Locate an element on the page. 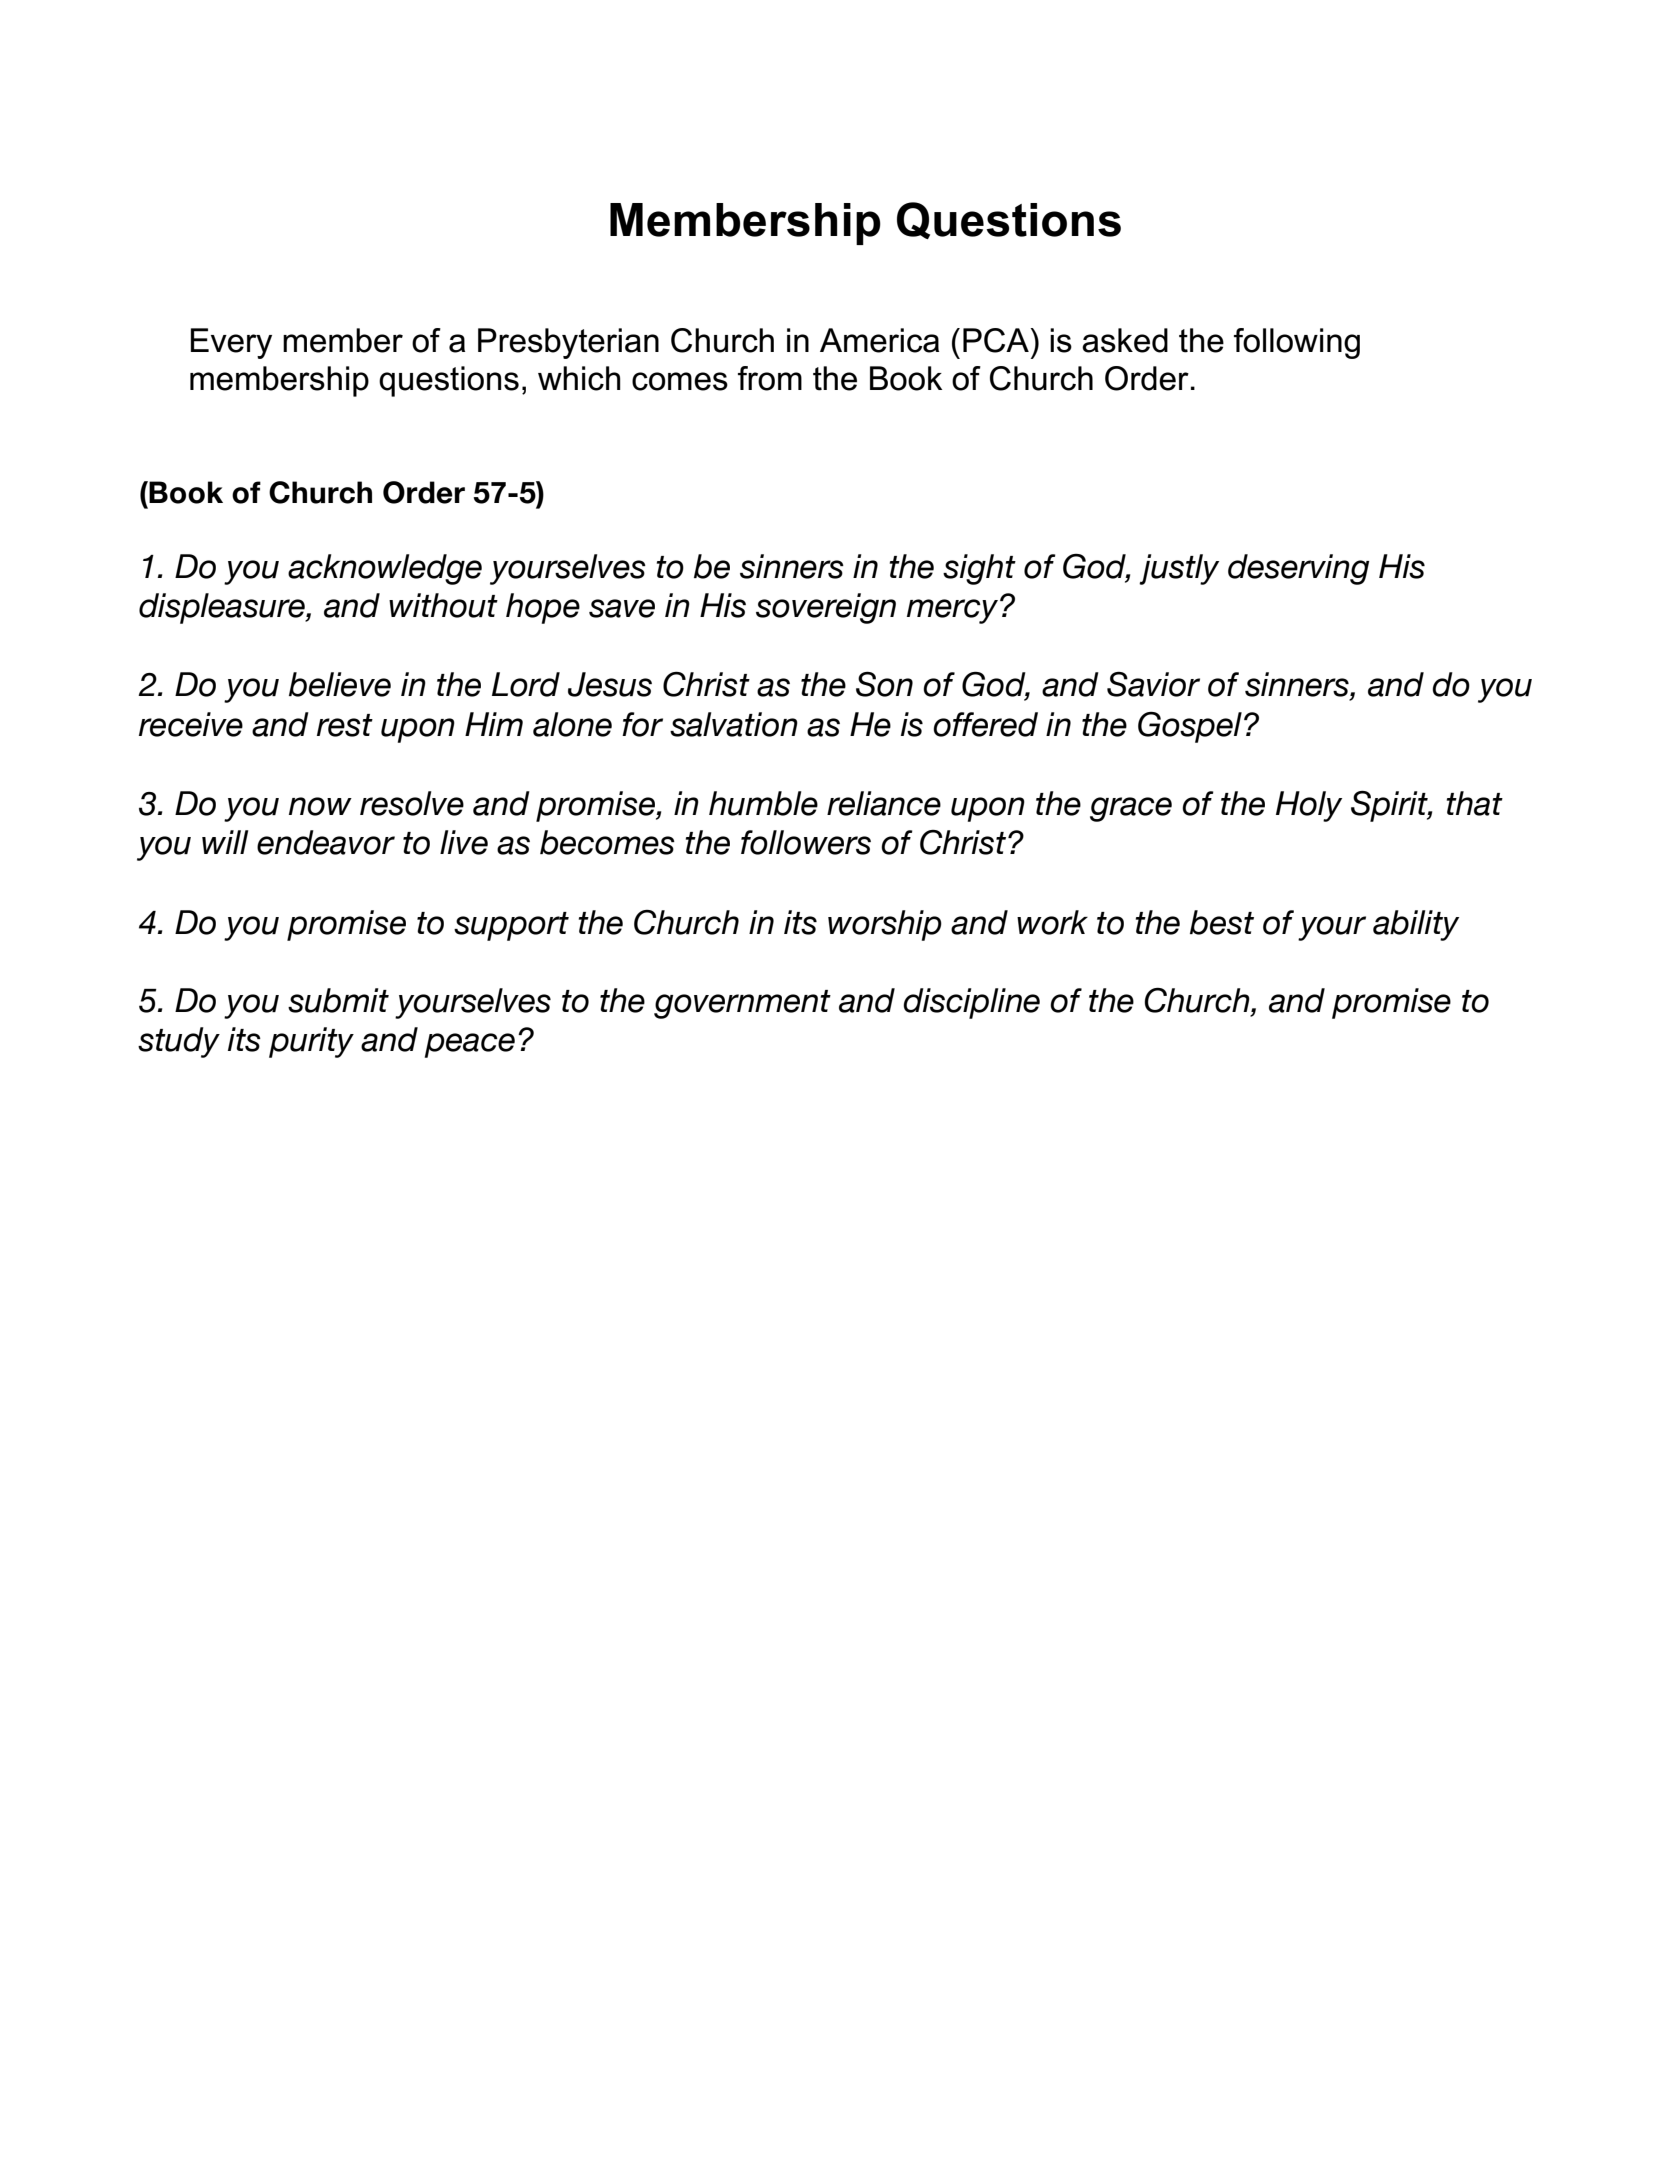 The height and width of the page is (2174, 1680). acknowledge is located at coordinates (385, 569).
